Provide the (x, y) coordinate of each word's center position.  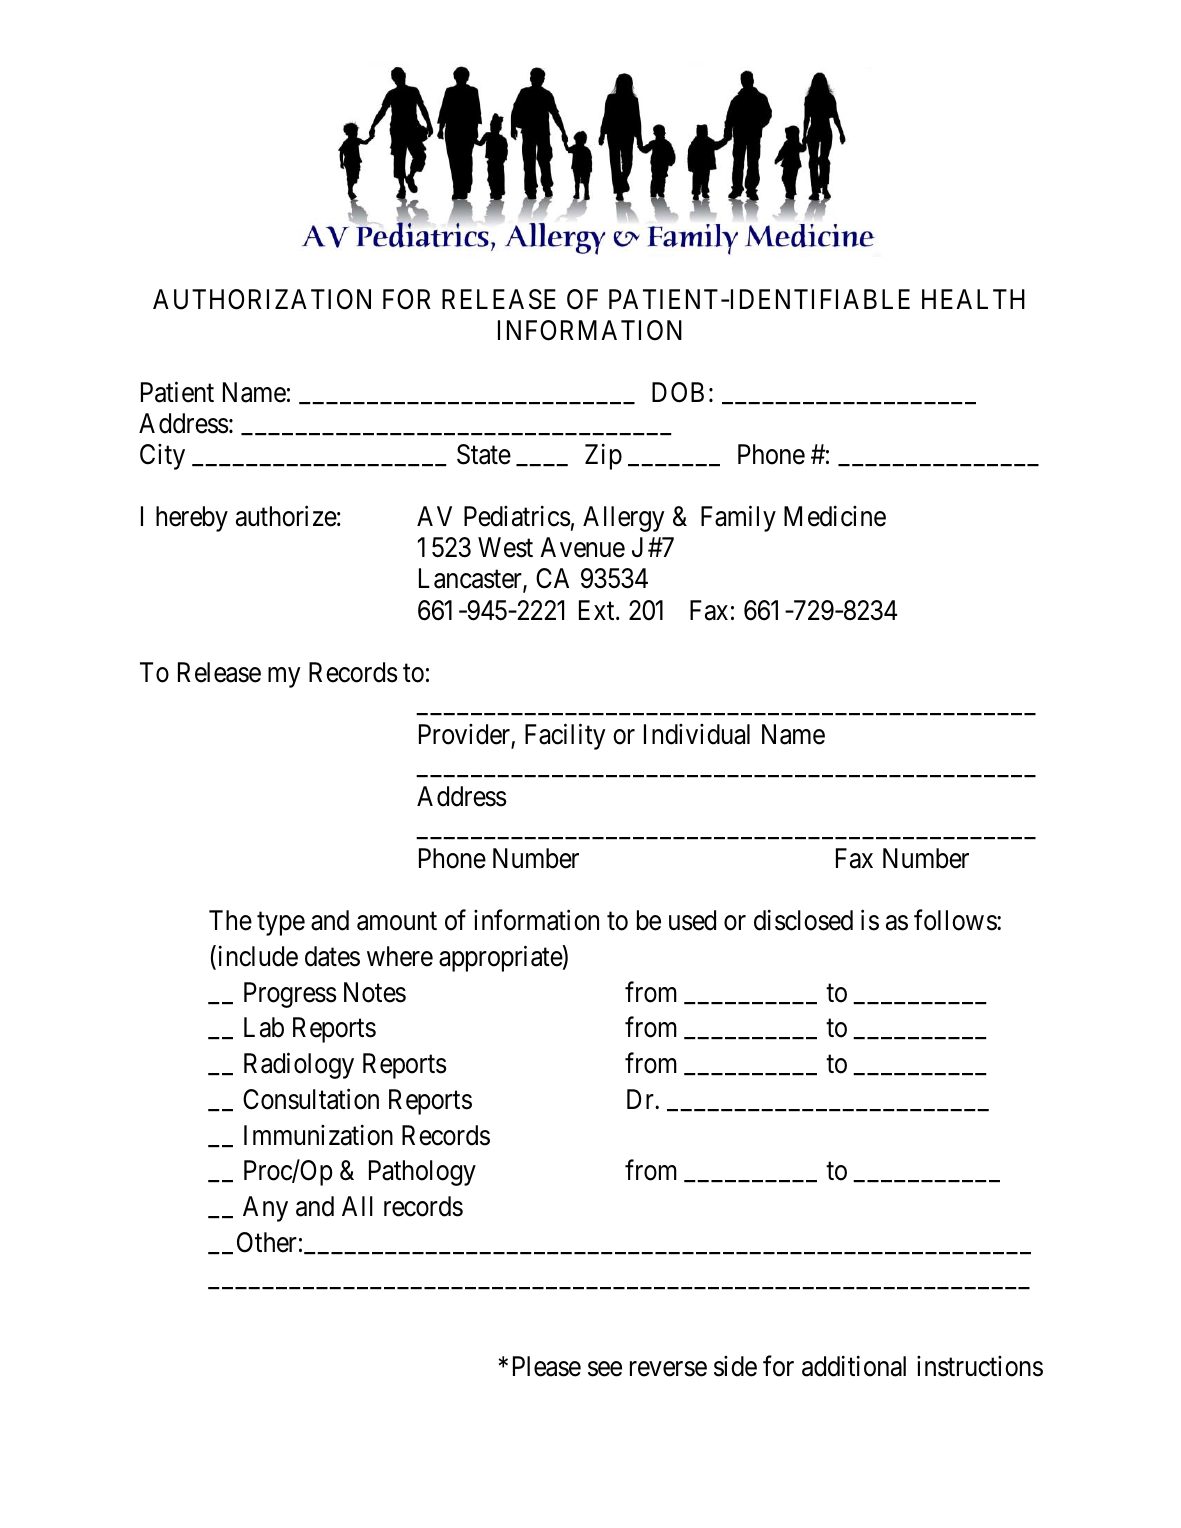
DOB (678, 392)
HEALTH (973, 299)
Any (265, 1209)
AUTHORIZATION (262, 299)
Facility (565, 736)
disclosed (803, 920)
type (281, 924)
